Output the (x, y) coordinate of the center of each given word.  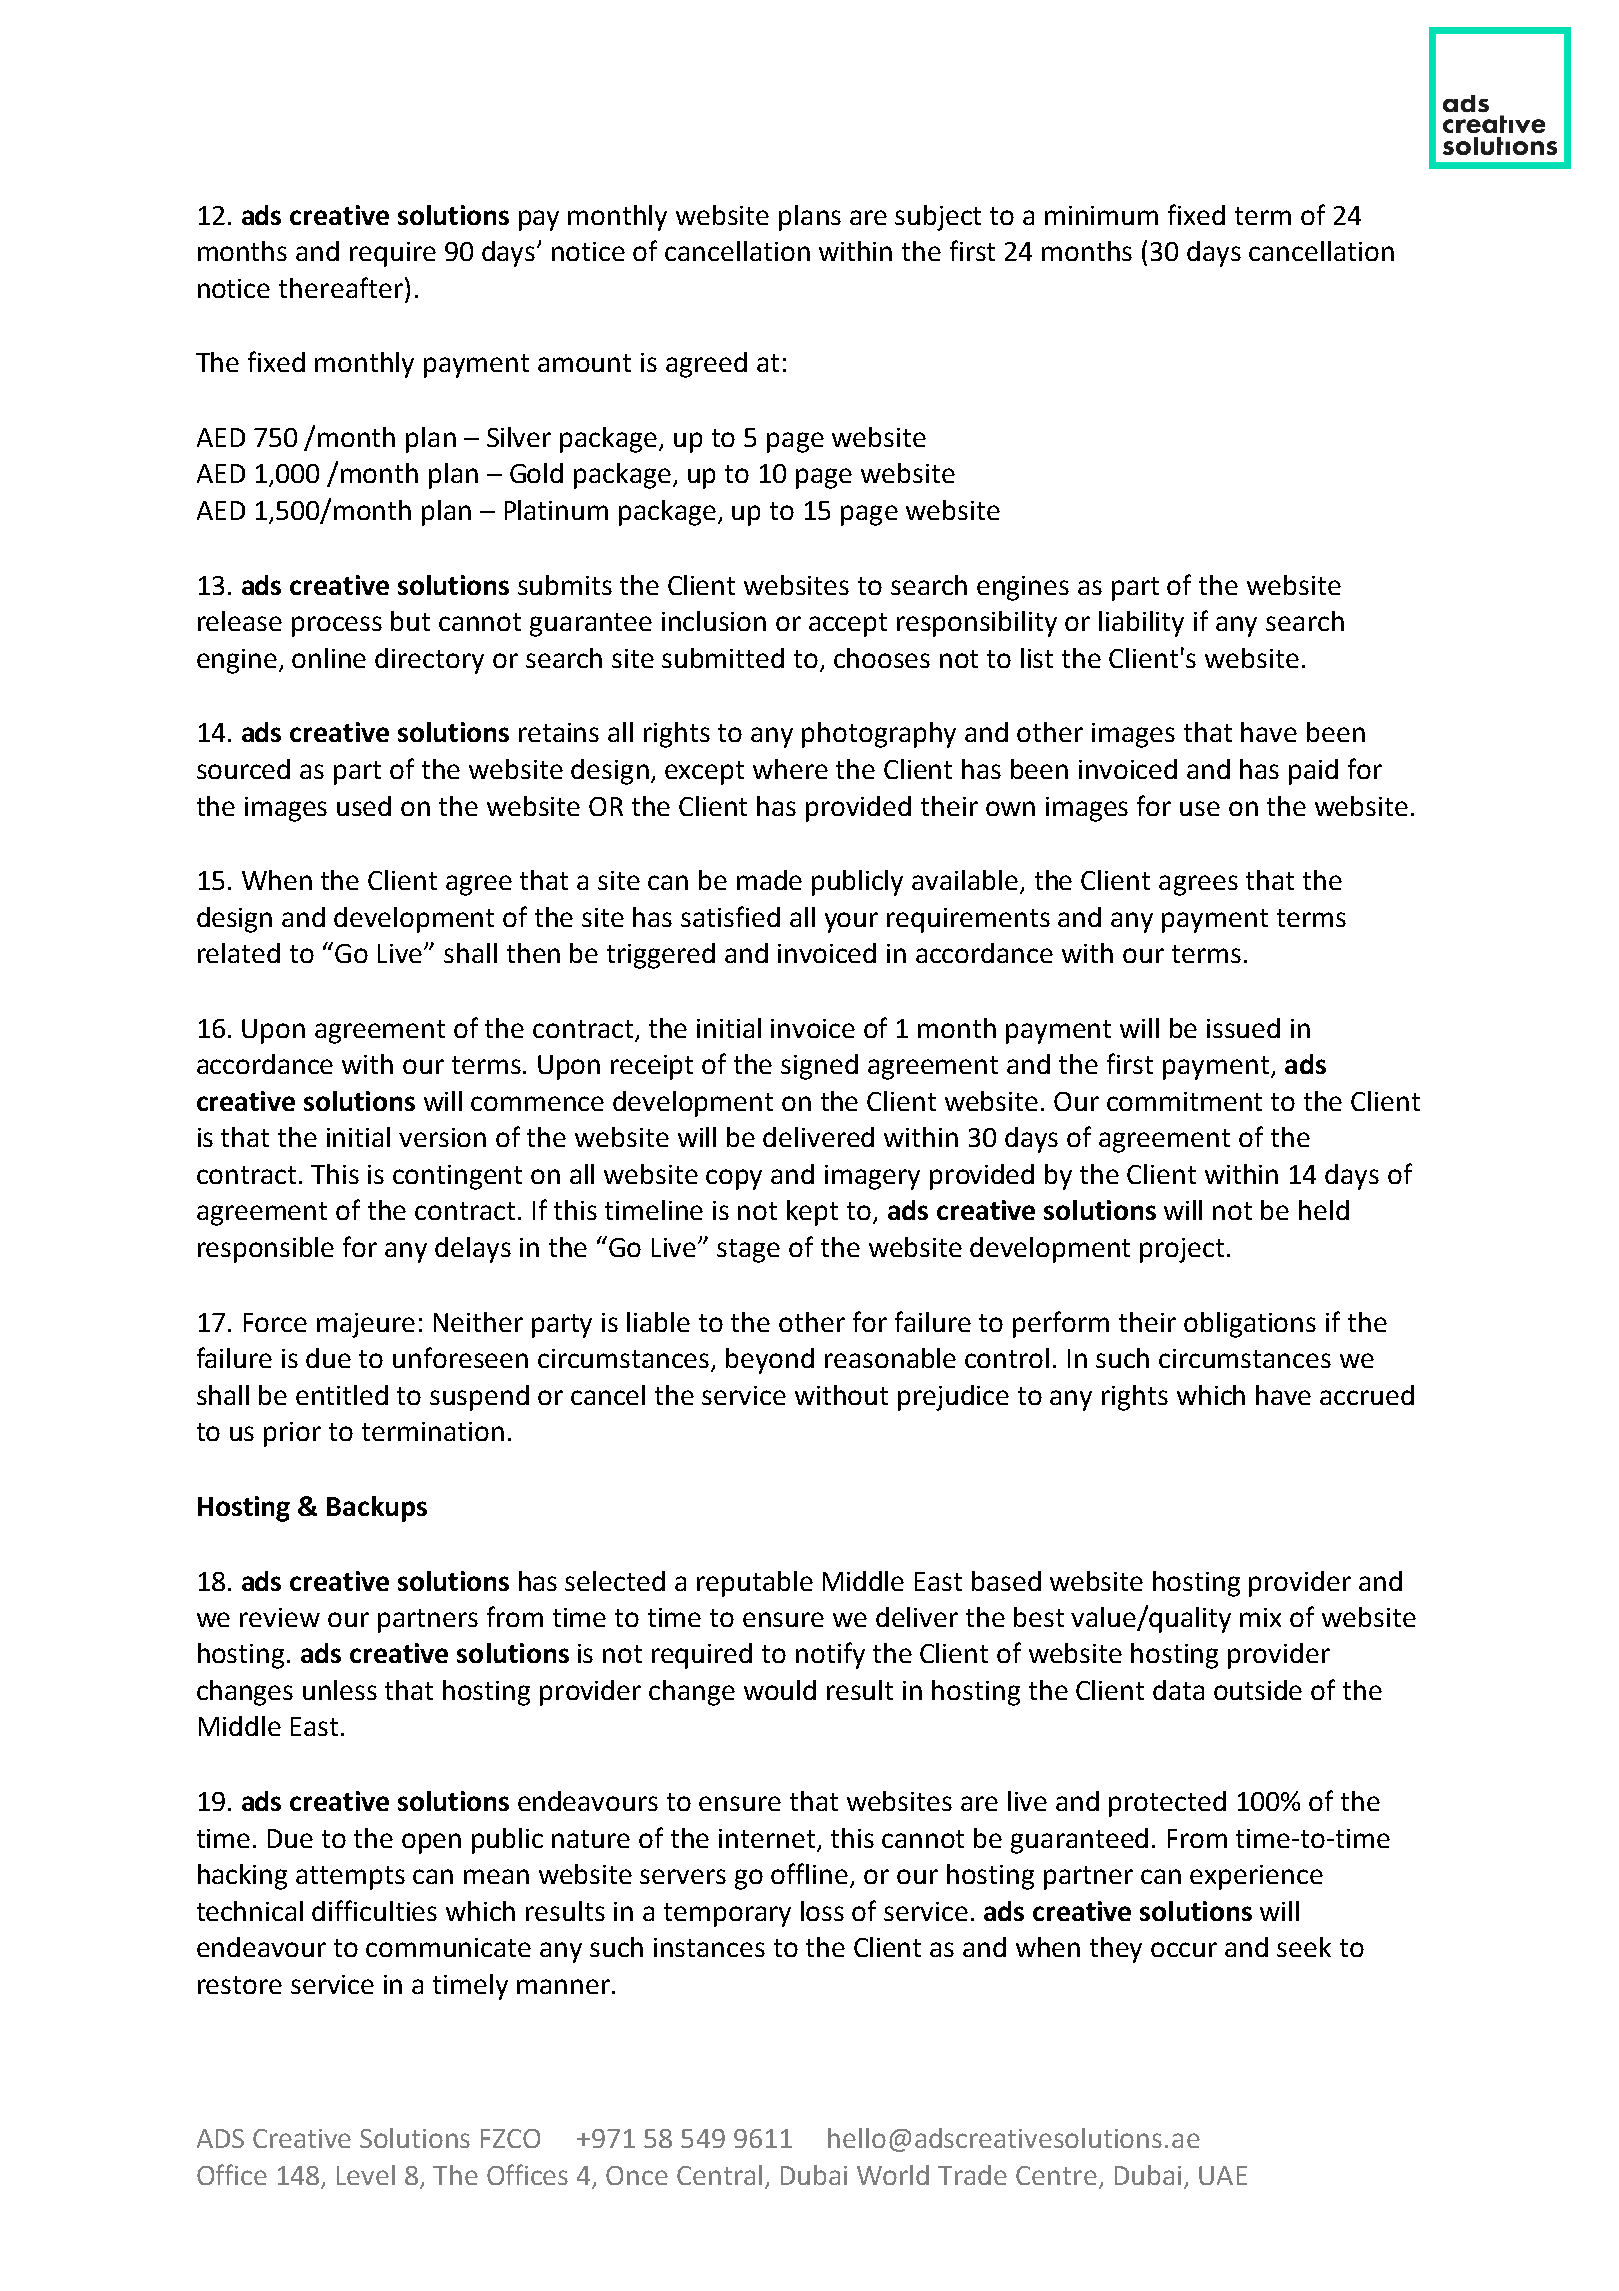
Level (366, 2175)
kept (812, 1213)
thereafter (341, 287)
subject (938, 218)
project (1182, 1250)
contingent (457, 1177)
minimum (1101, 215)
